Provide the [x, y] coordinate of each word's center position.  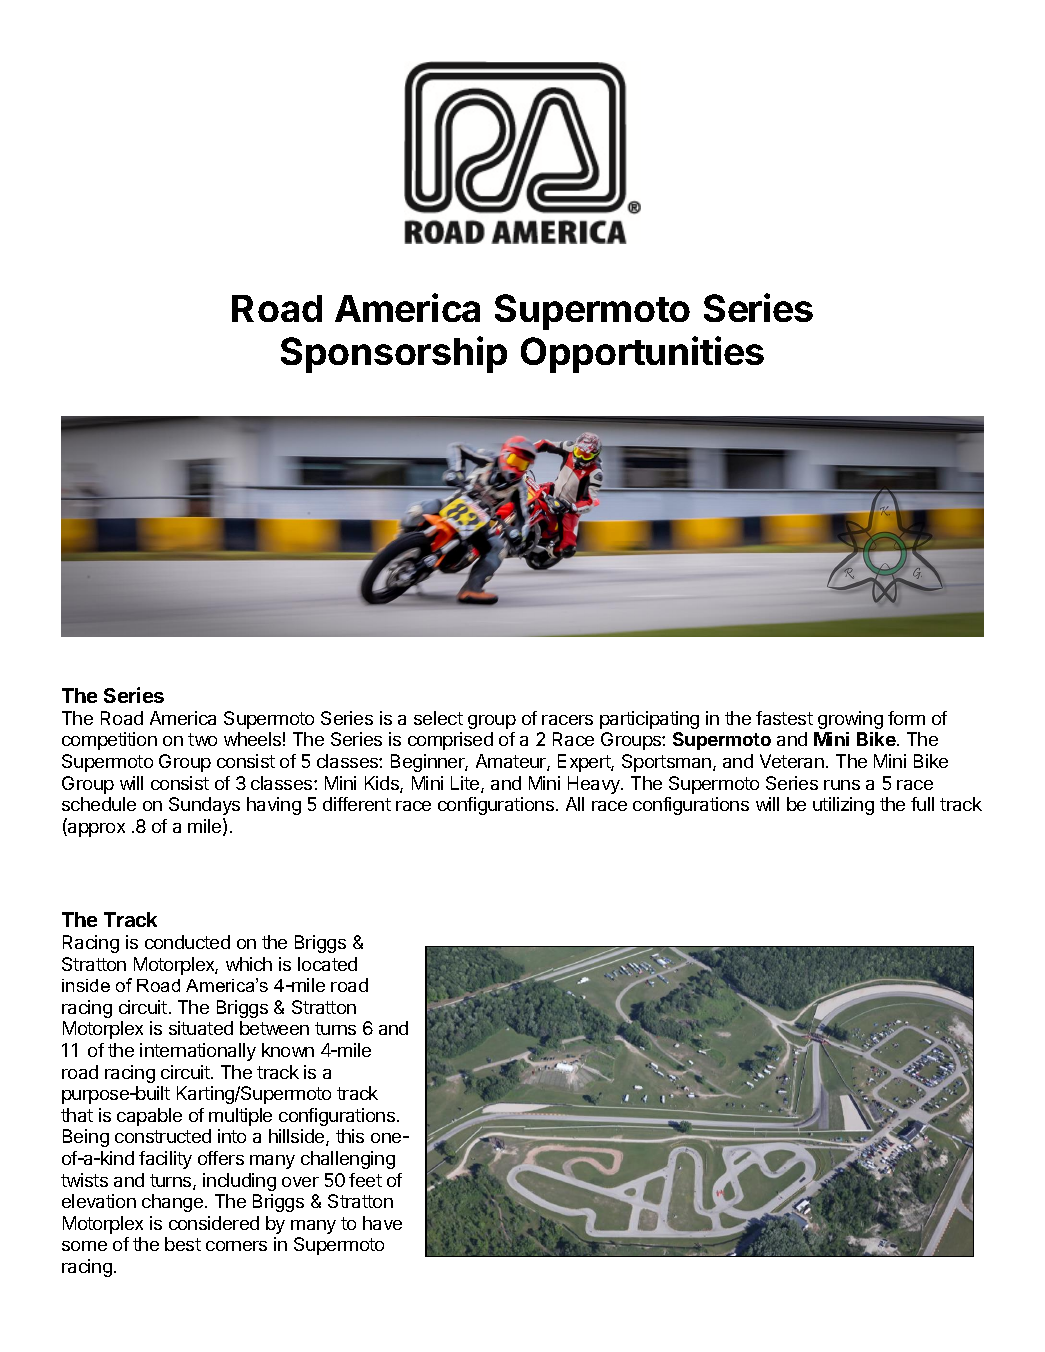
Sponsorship [394, 354]
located [327, 964]
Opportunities [642, 354]
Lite [466, 784]
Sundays [204, 806]
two [202, 739]
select [438, 718]
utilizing [843, 806]
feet [365, 1180]
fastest [784, 718]
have [382, 1223]
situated [201, 1028]
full [922, 804]
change [172, 1203]
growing [850, 720]
